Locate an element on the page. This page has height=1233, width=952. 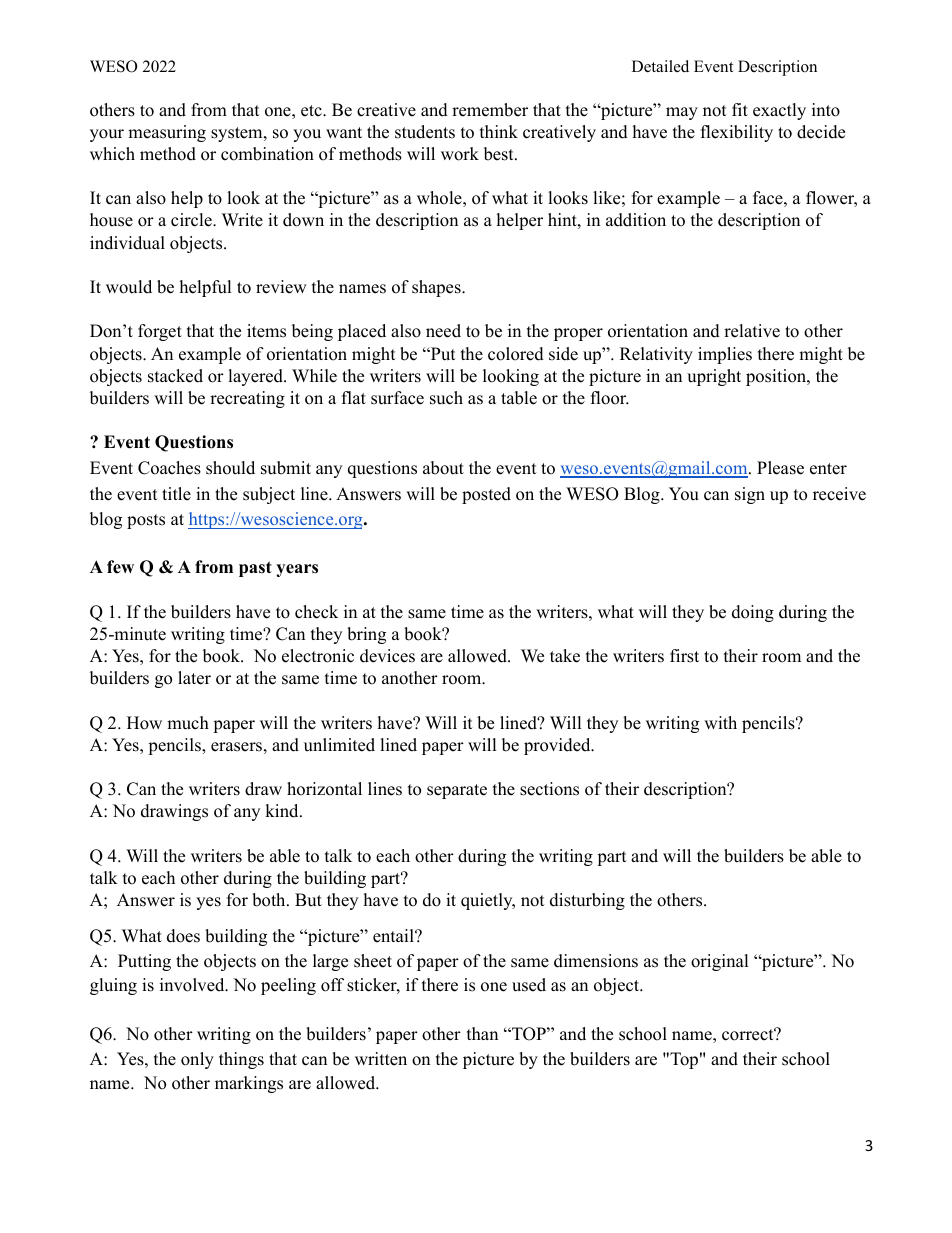
such is located at coordinates (446, 398).
